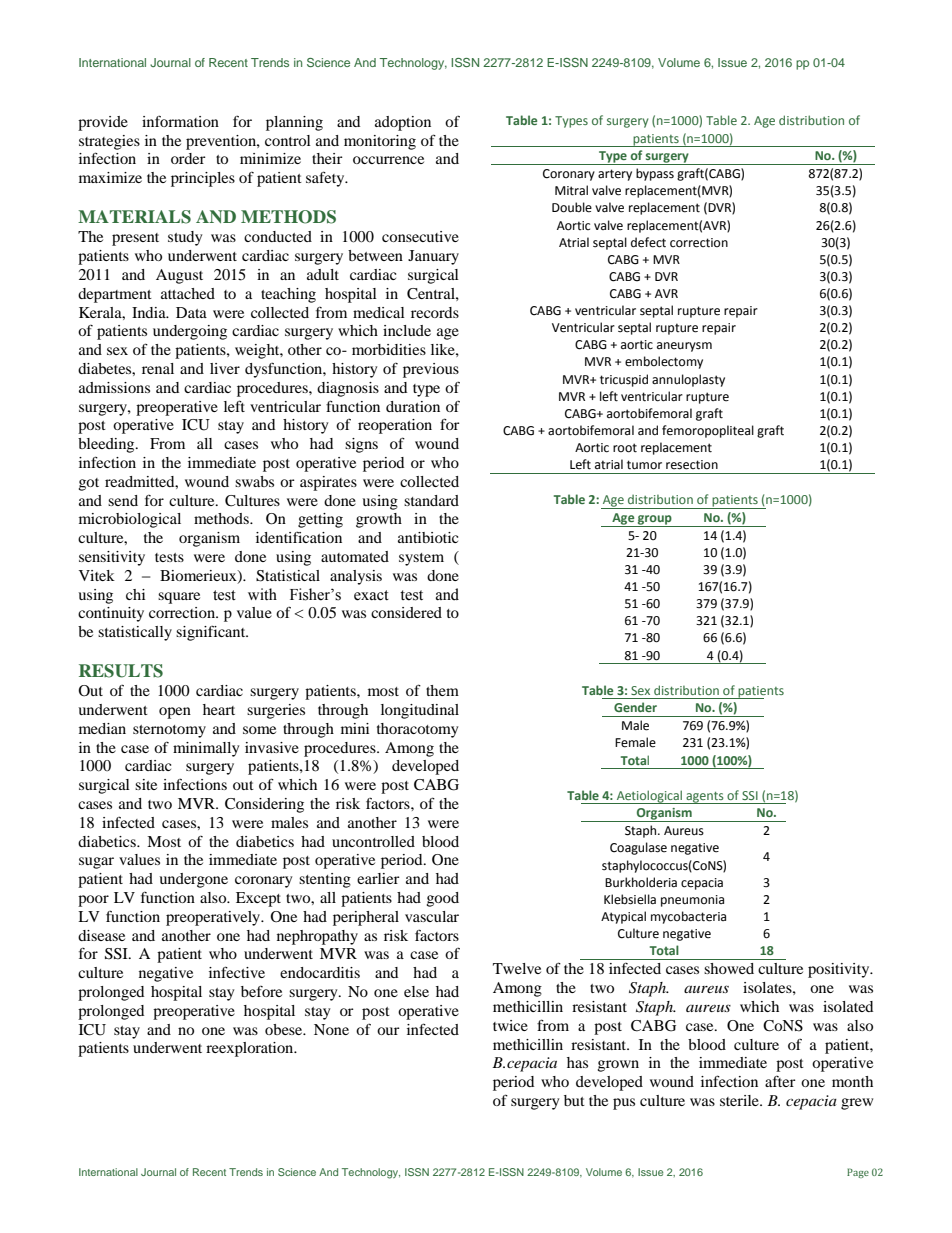 The width and height of the image is (952, 1233). What do you see at coordinates (442, 690) in the image?
I see `them` at bounding box center [442, 690].
